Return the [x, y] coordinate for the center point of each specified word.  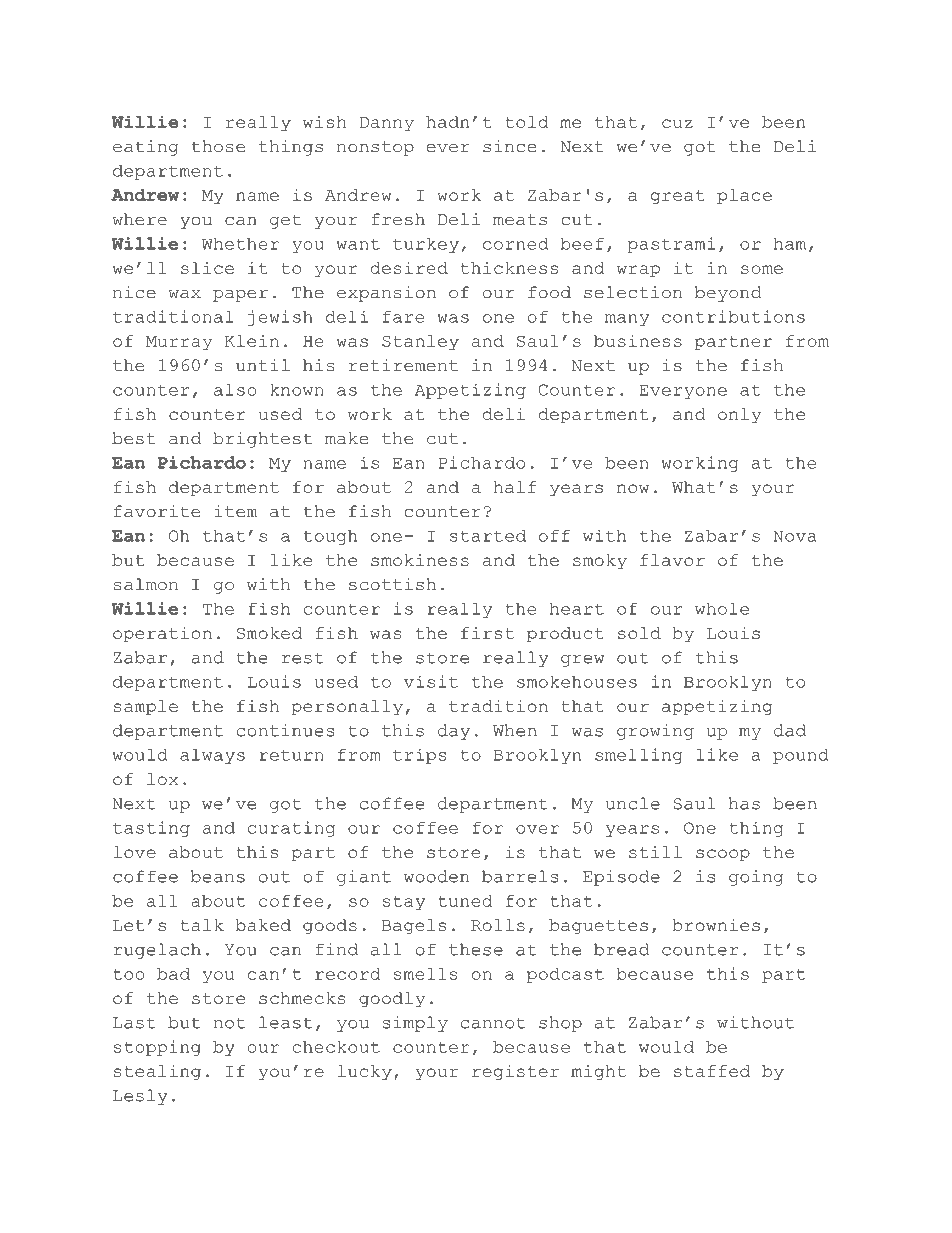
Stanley [420, 342]
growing [655, 732]
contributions [733, 316]
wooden [436, 876]
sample [146, 708]
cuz [677, 123]
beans [218, 876]
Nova [795, 536]
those [218, 146]
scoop [723, 855]
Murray [179, 343]
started [488, 536]
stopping [157, 1048]
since [509, 146]
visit [431, 681]
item [236, 511]
